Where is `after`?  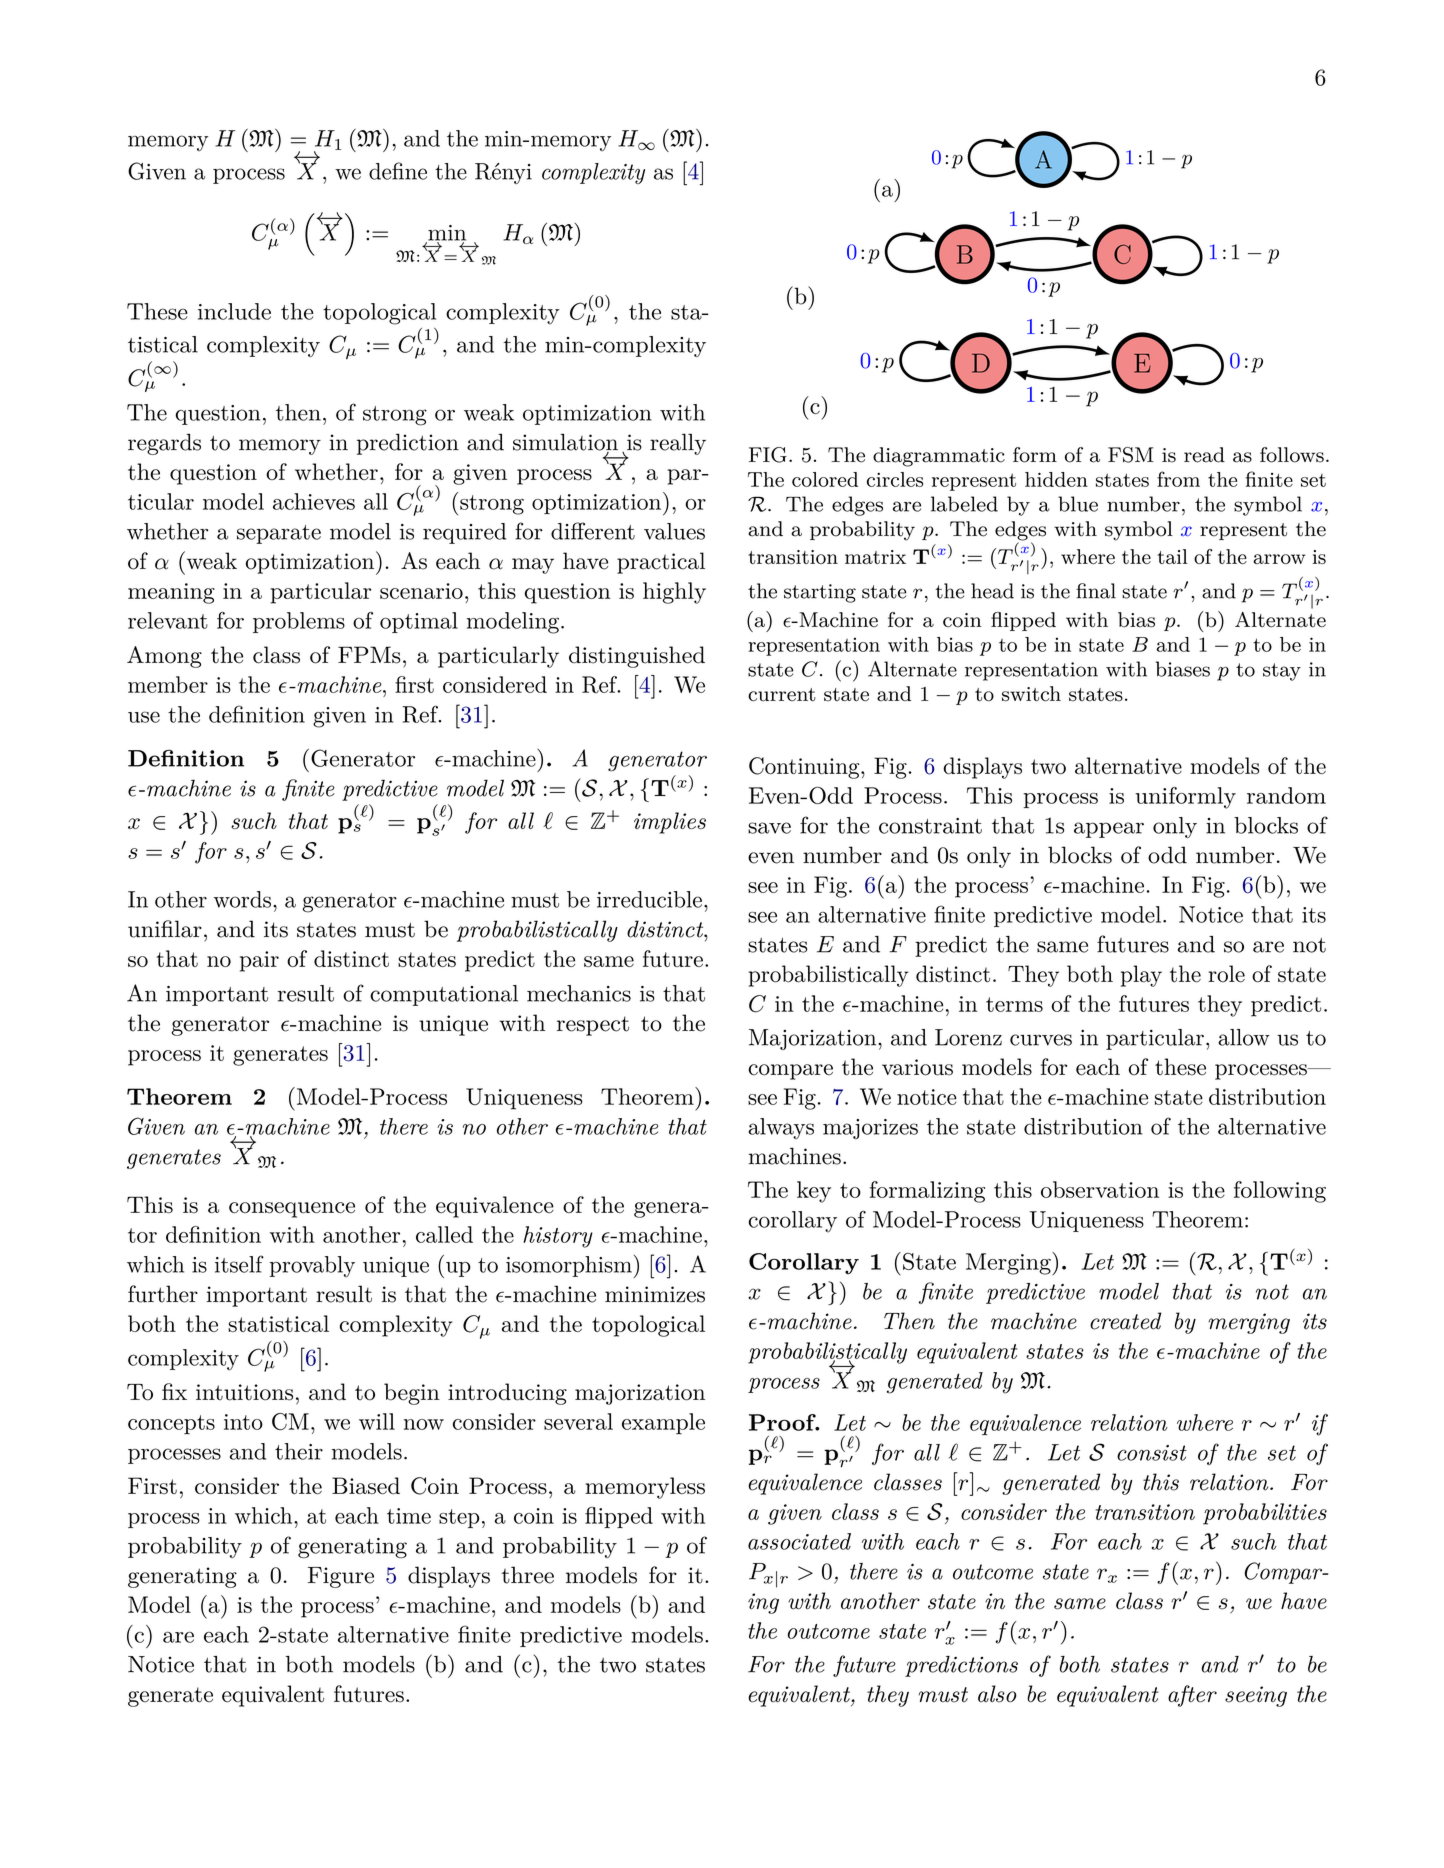
after is located at coordinates (1192, 1696).
